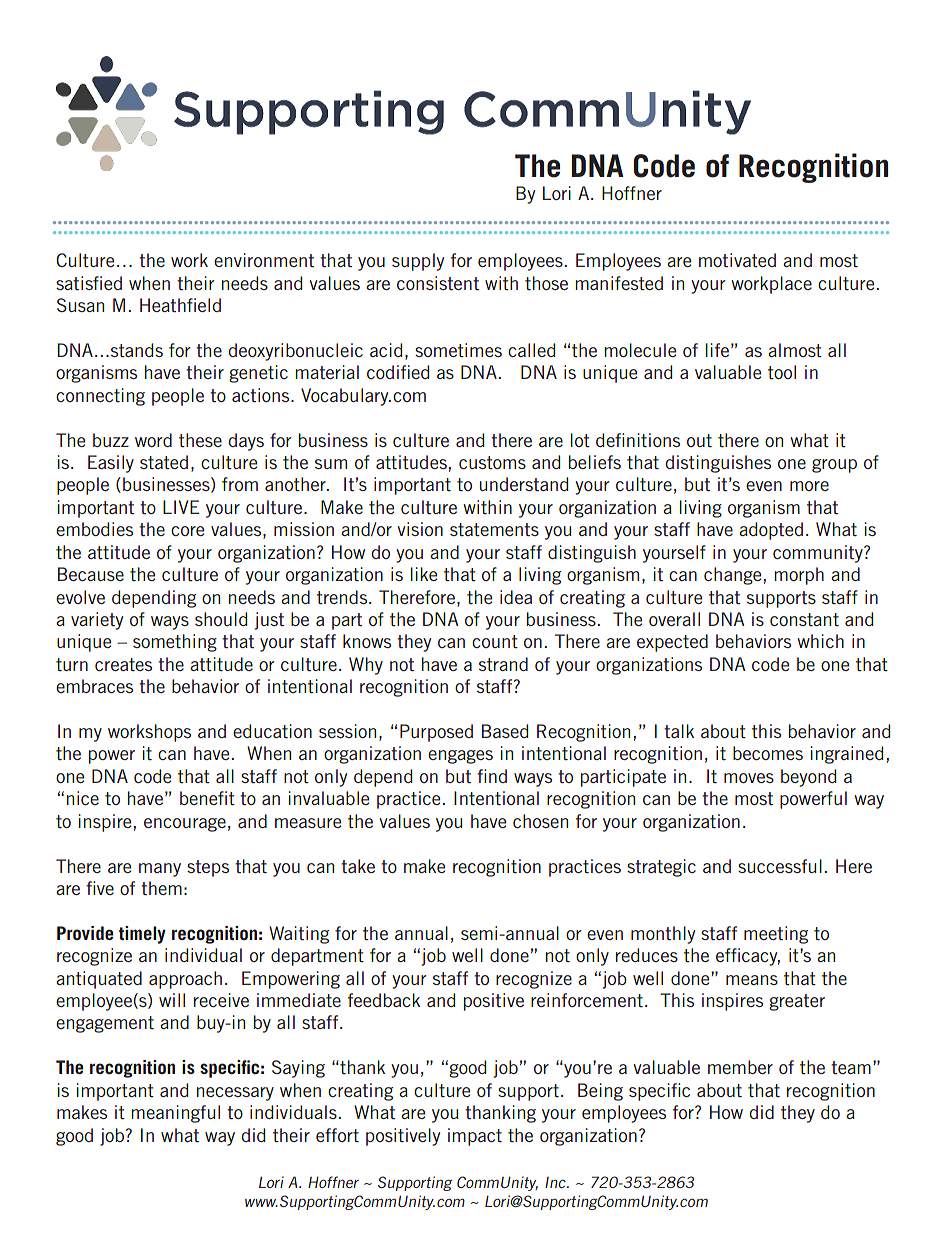 This document has height=1233, width=952. Describe the element at coordinates (175, 1114) in the document. I see `meaningful` at that location.
